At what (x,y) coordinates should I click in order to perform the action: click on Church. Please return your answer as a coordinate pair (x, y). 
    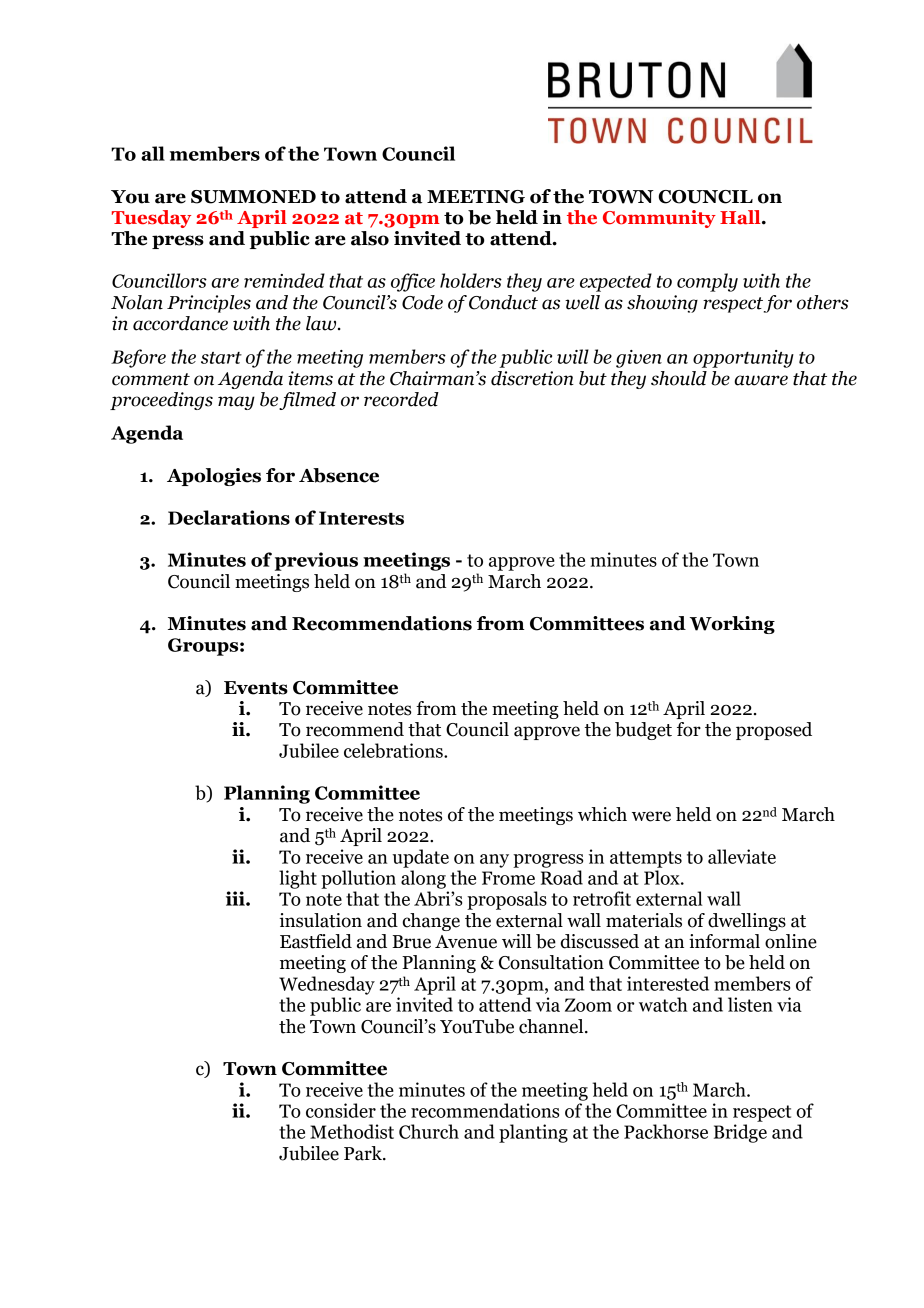
    Looking at the image, I should click on (429, 1131).
